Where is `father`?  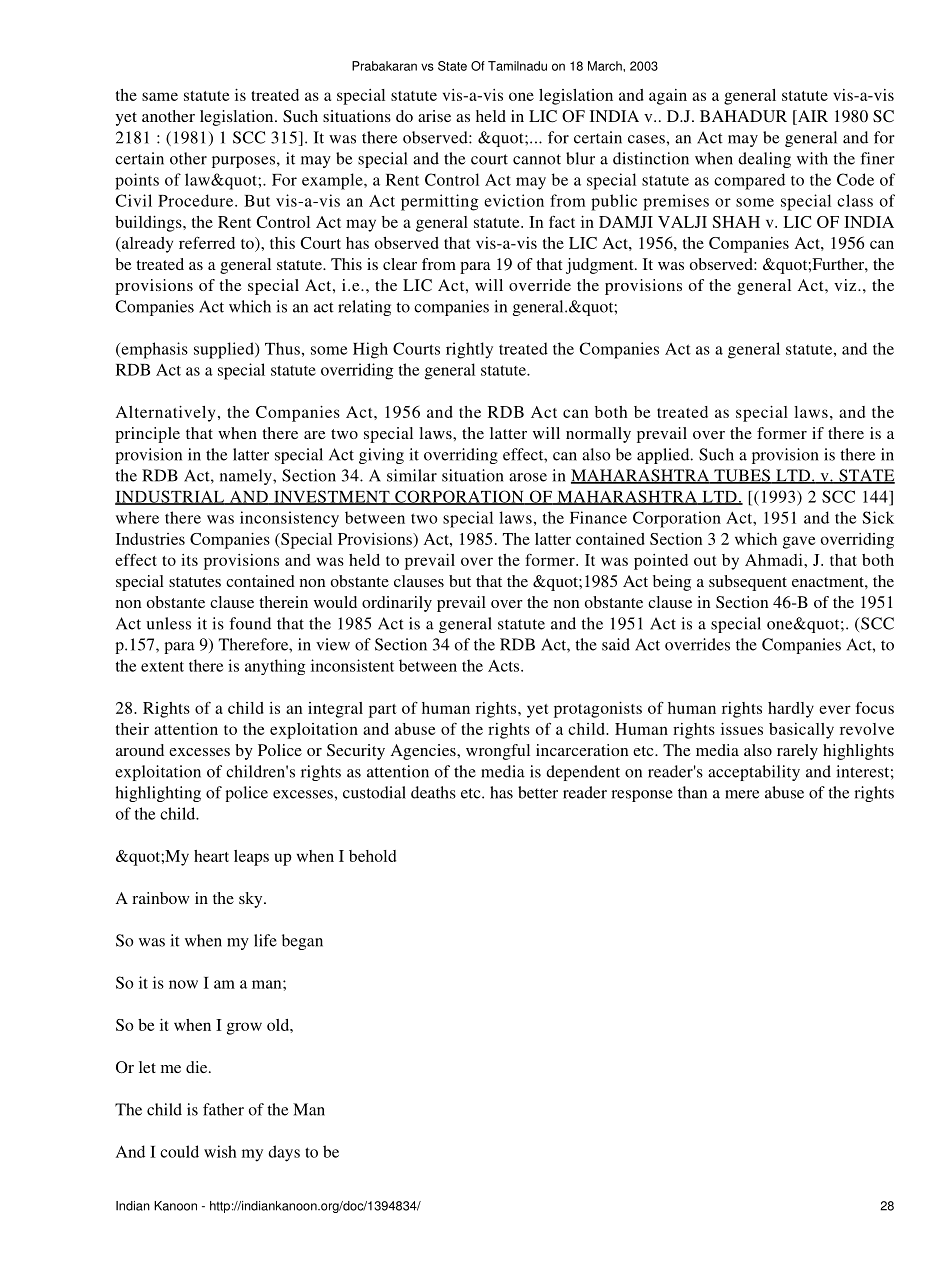 father is located at coordinates (223, 1109).
